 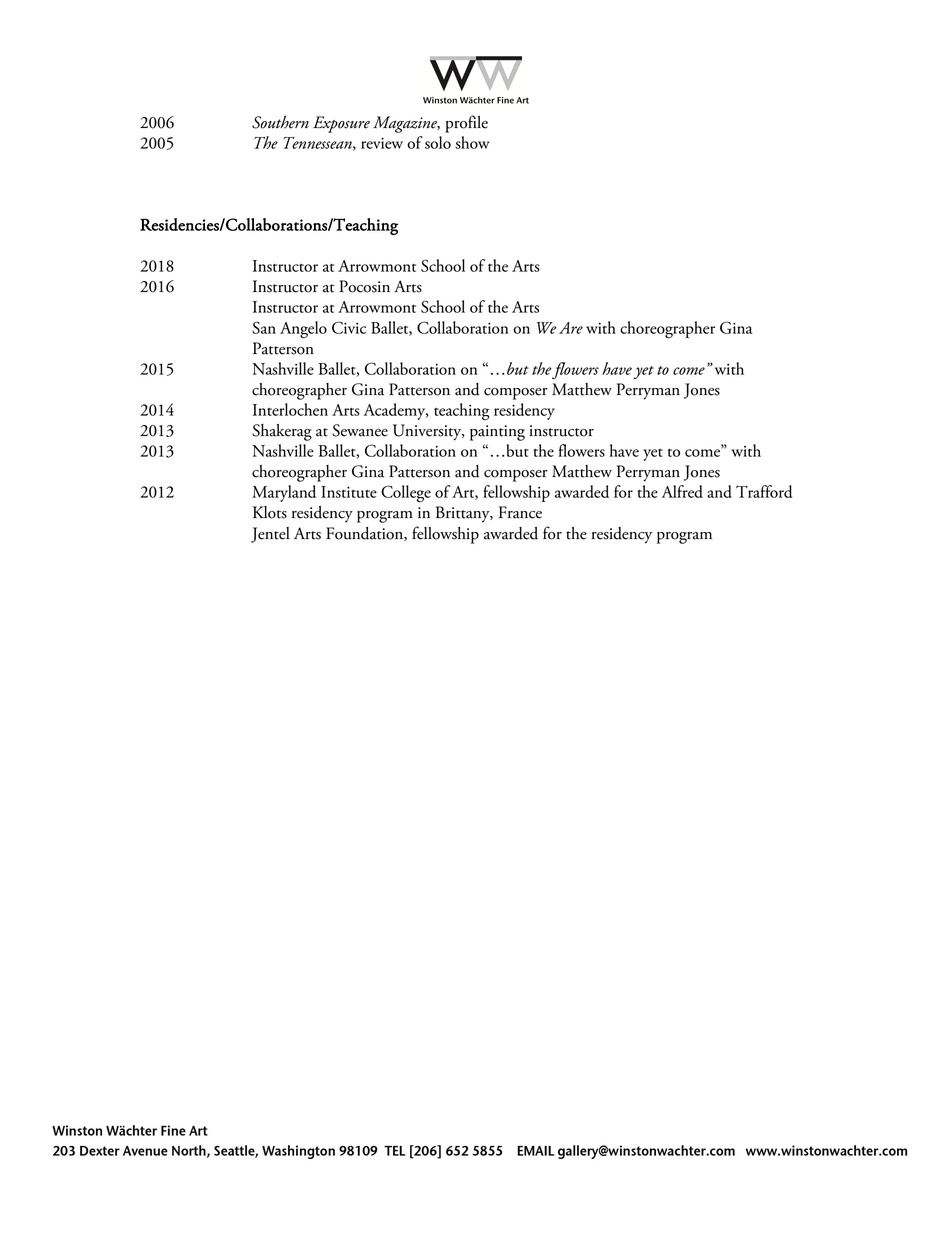 What do you see at coordinates (682, 491) in the screenshot?
I see `Alfred` at bounding box center [682, 491].
